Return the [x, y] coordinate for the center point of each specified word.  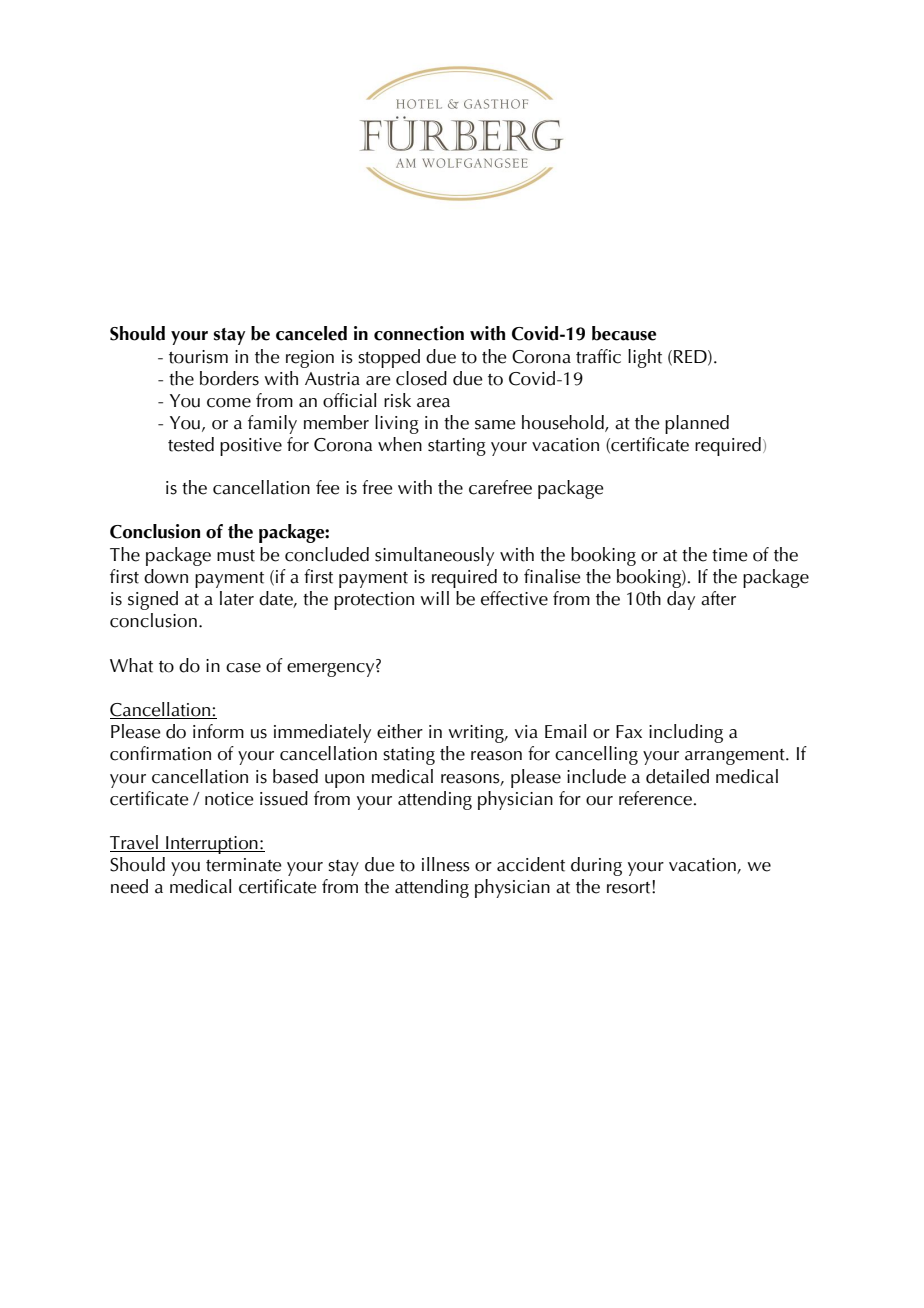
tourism [198, 357]
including [686, 733]
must [236, 556]
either [400, 731]
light [645, 358]
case [243, 668]
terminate [244, 865]
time [730, 555]
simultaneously [434, 556]
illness [446, 864]
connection [419, 333]
